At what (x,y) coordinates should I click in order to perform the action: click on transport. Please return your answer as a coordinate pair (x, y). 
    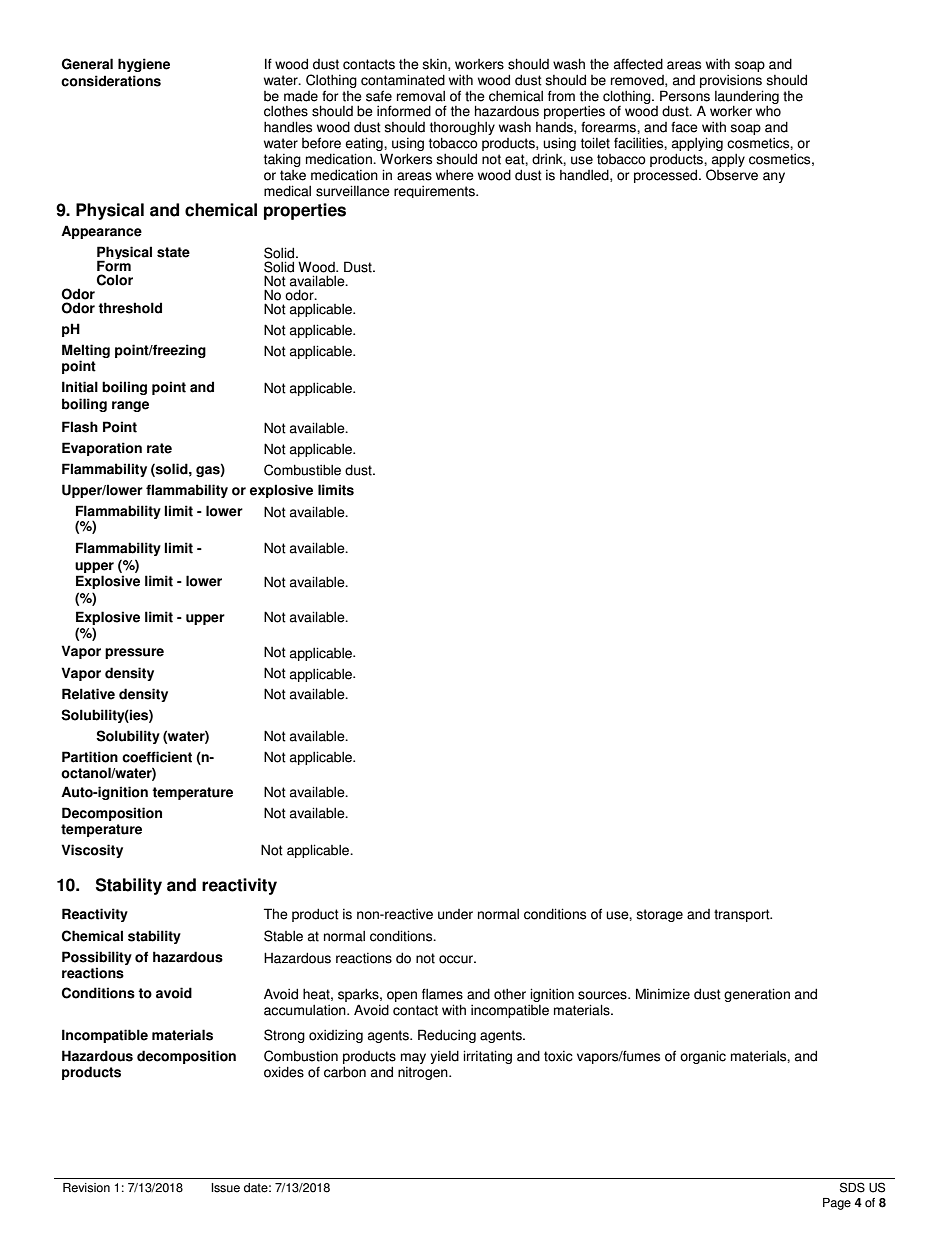
    Looking at the image, I should click on (743, 915).
